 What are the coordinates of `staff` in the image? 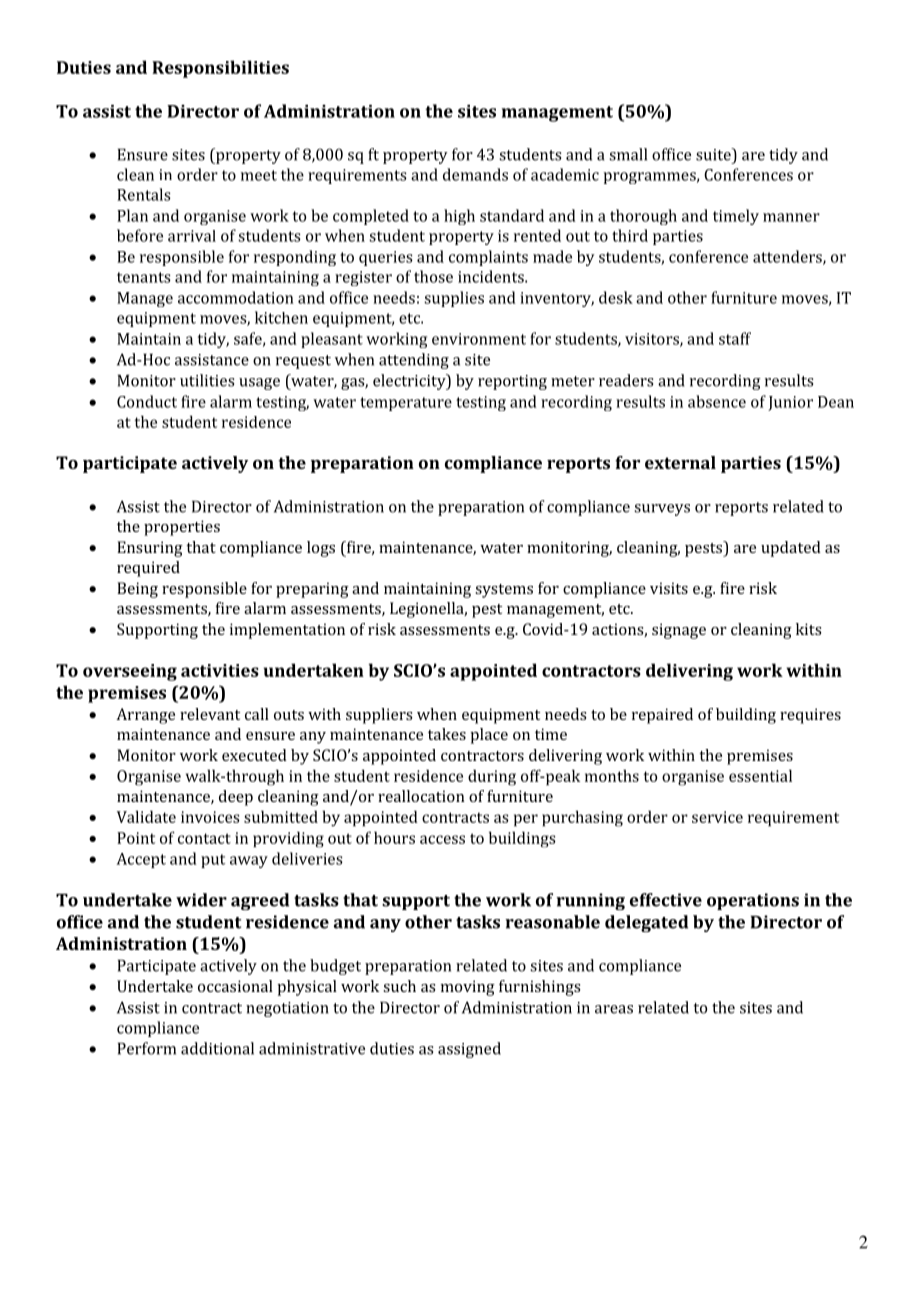 It's located at (735, 338).
